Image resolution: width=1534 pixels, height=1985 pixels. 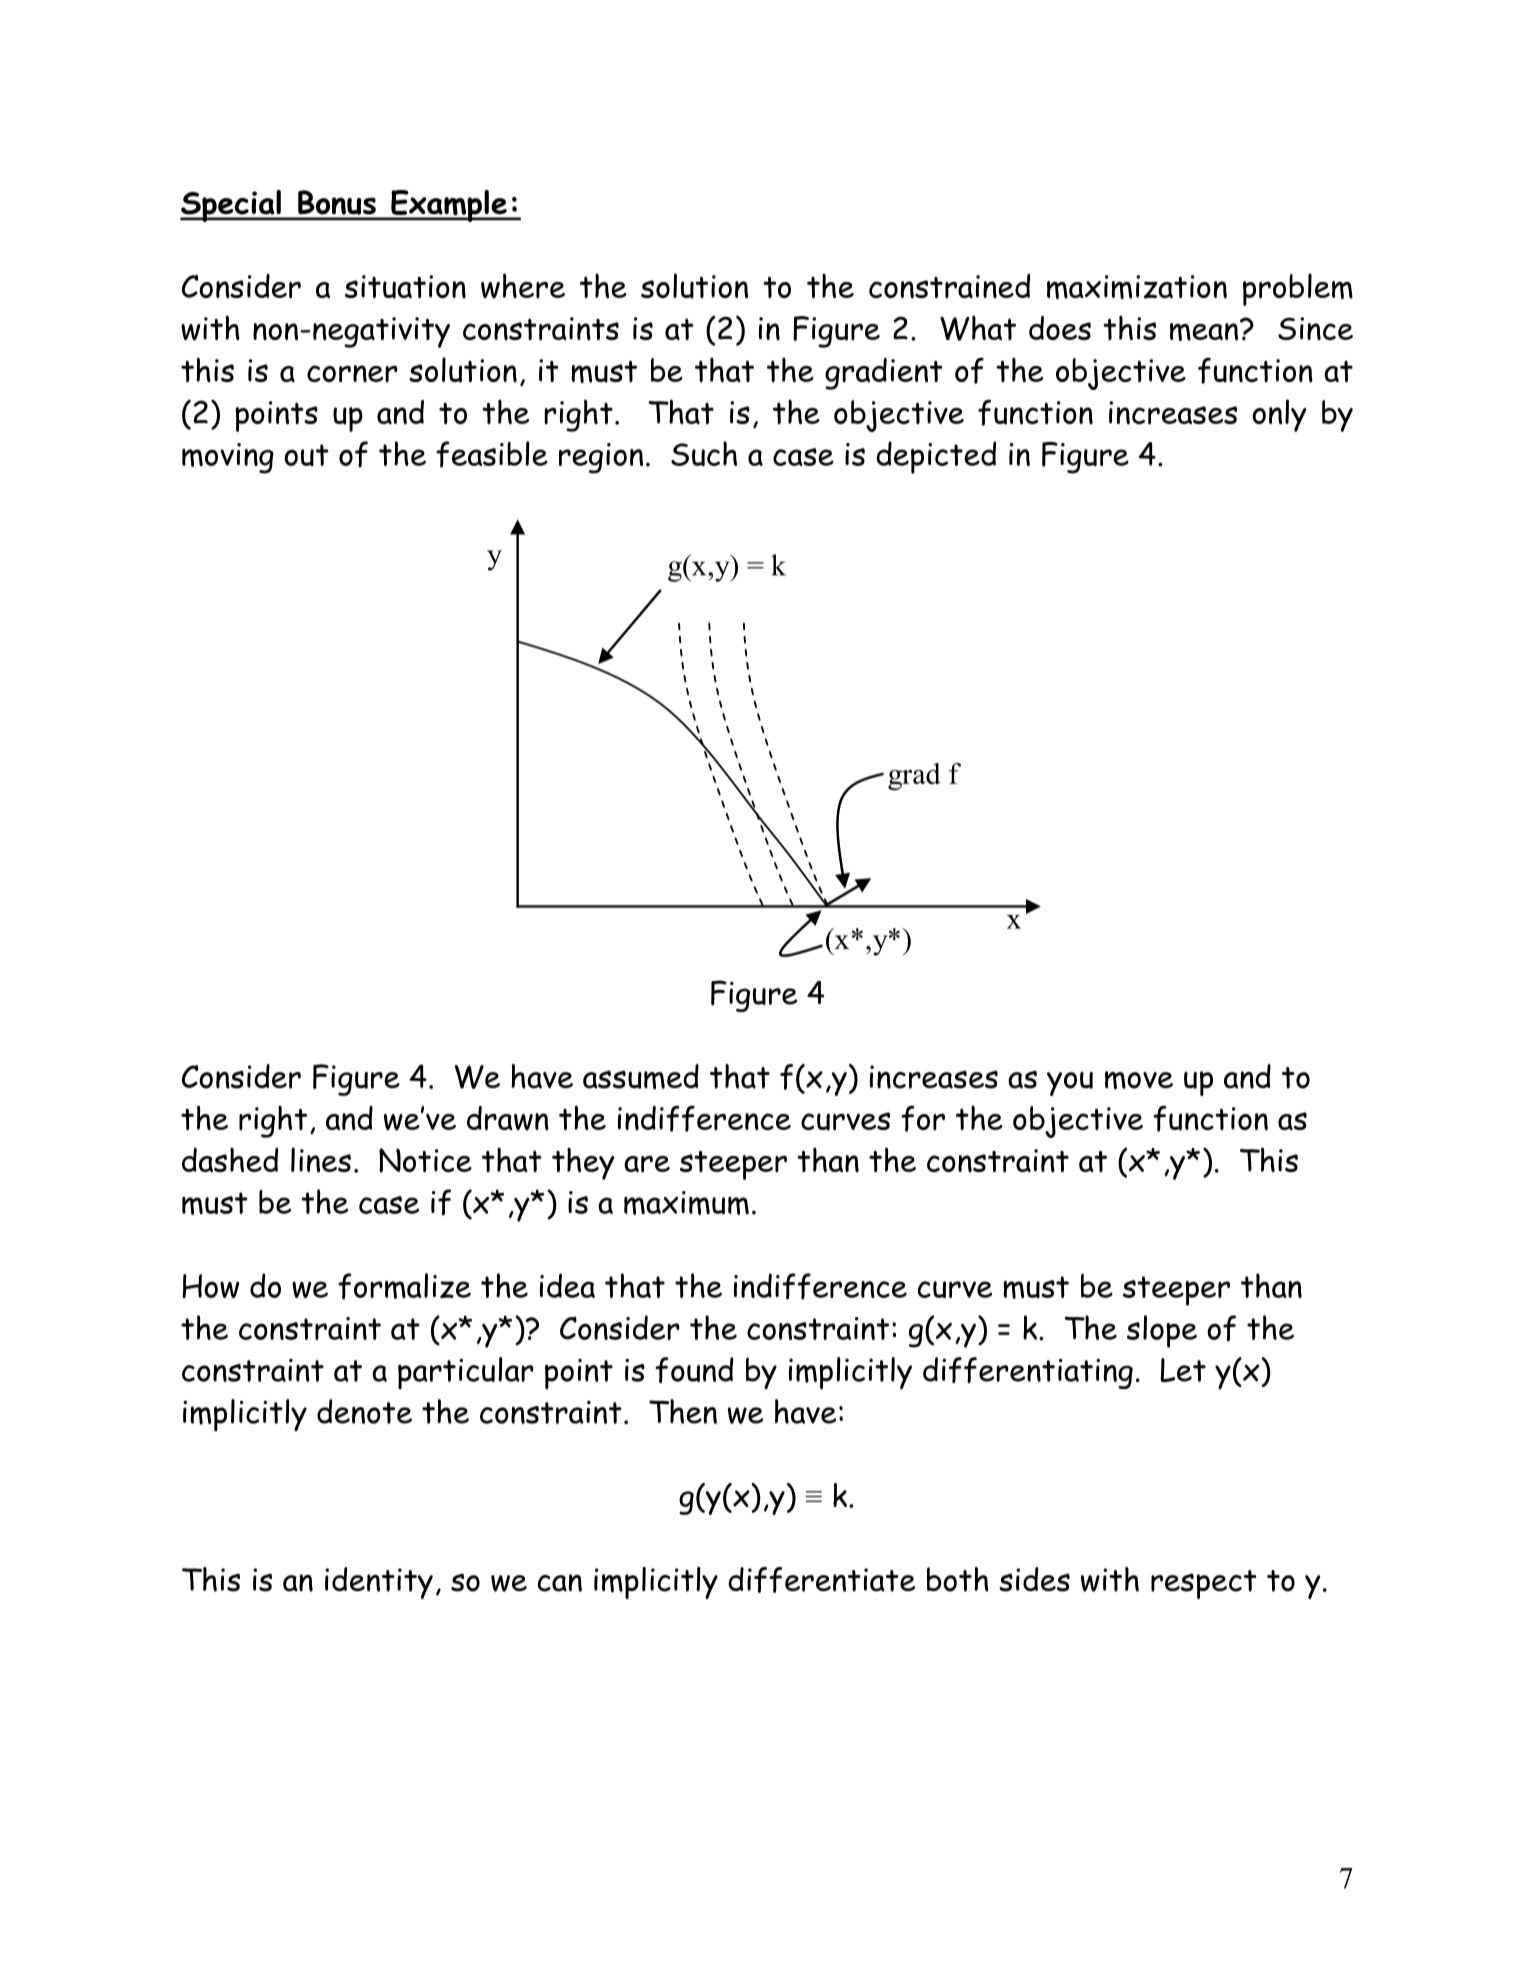 What do you see at coordinates (686, 1203) in the page?
I see `maximum` at bounding box center [686, 1203].
